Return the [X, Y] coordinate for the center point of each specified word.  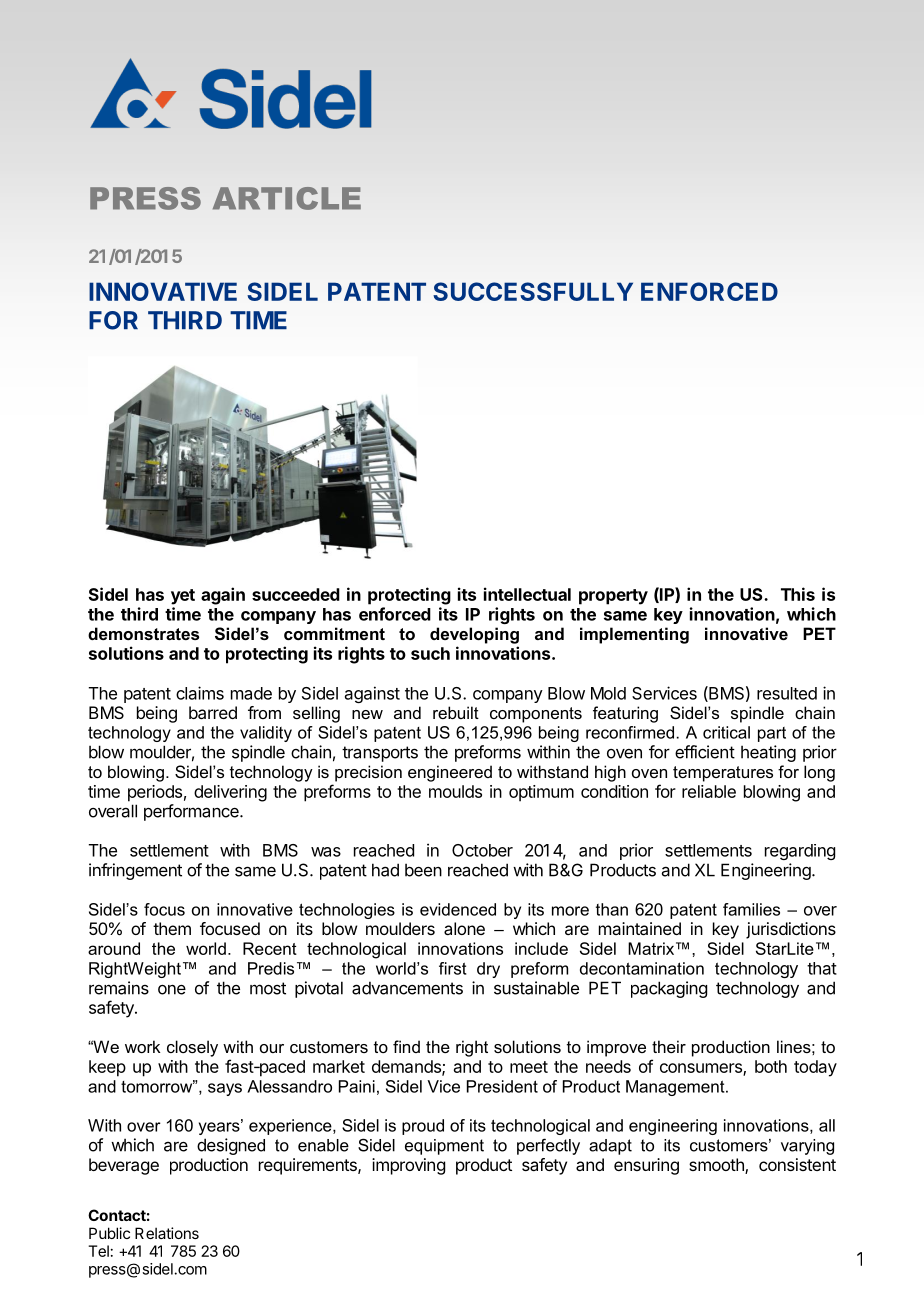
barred [213, 712]
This [798, 594]
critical [726, 732]
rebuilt [456, 712]
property [613, 597]
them [172, 928]
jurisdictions [791, 930]
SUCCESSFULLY [533, 291]
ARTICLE [287, 198]
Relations [167, 1233]
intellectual [527, 594]
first [453, 968]
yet [183, 597]
